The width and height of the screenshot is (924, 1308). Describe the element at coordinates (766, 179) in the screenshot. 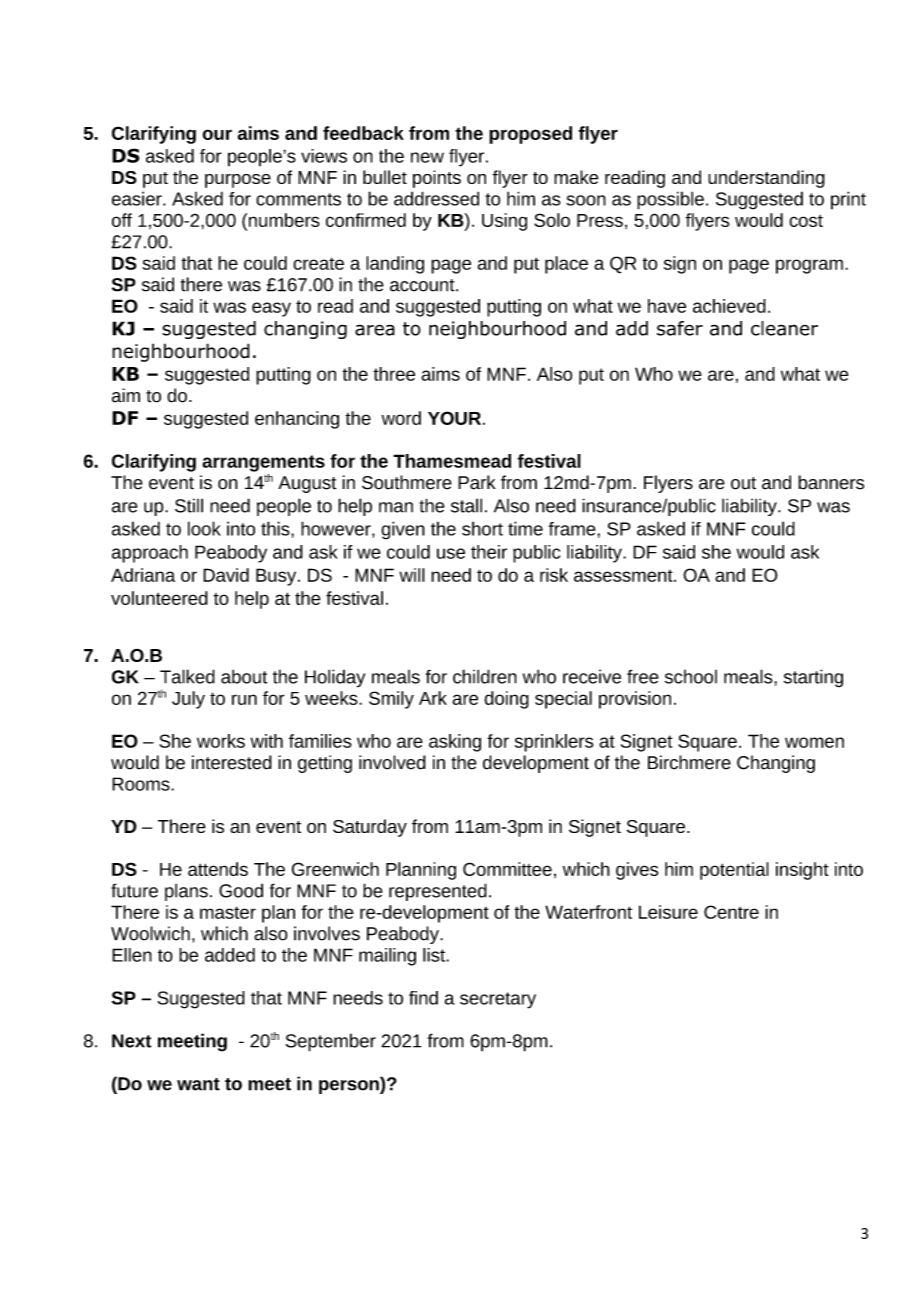

I see `understanding` at that location.
